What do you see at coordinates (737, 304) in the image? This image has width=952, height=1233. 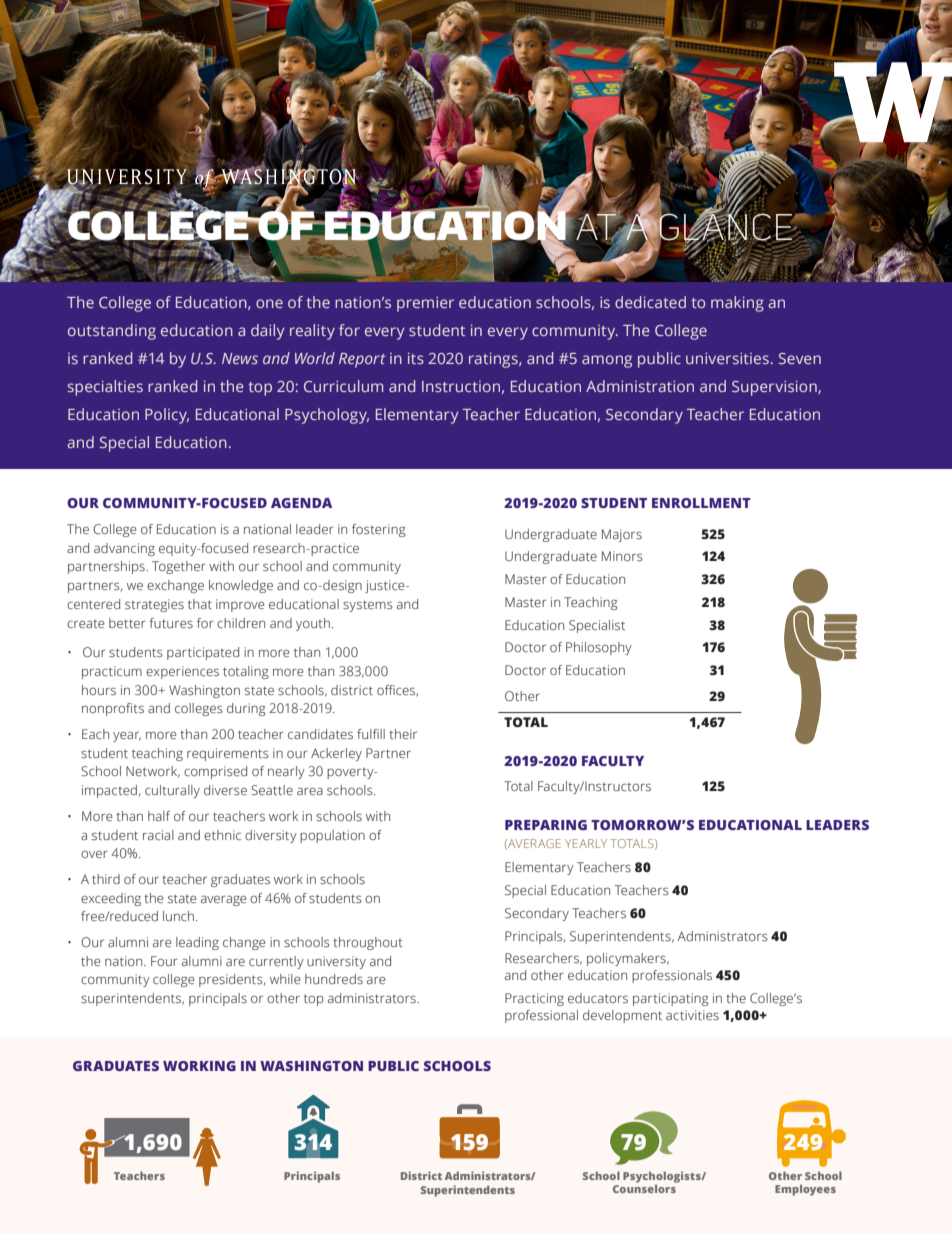 I see `making` at bounding box center [737, 304].
